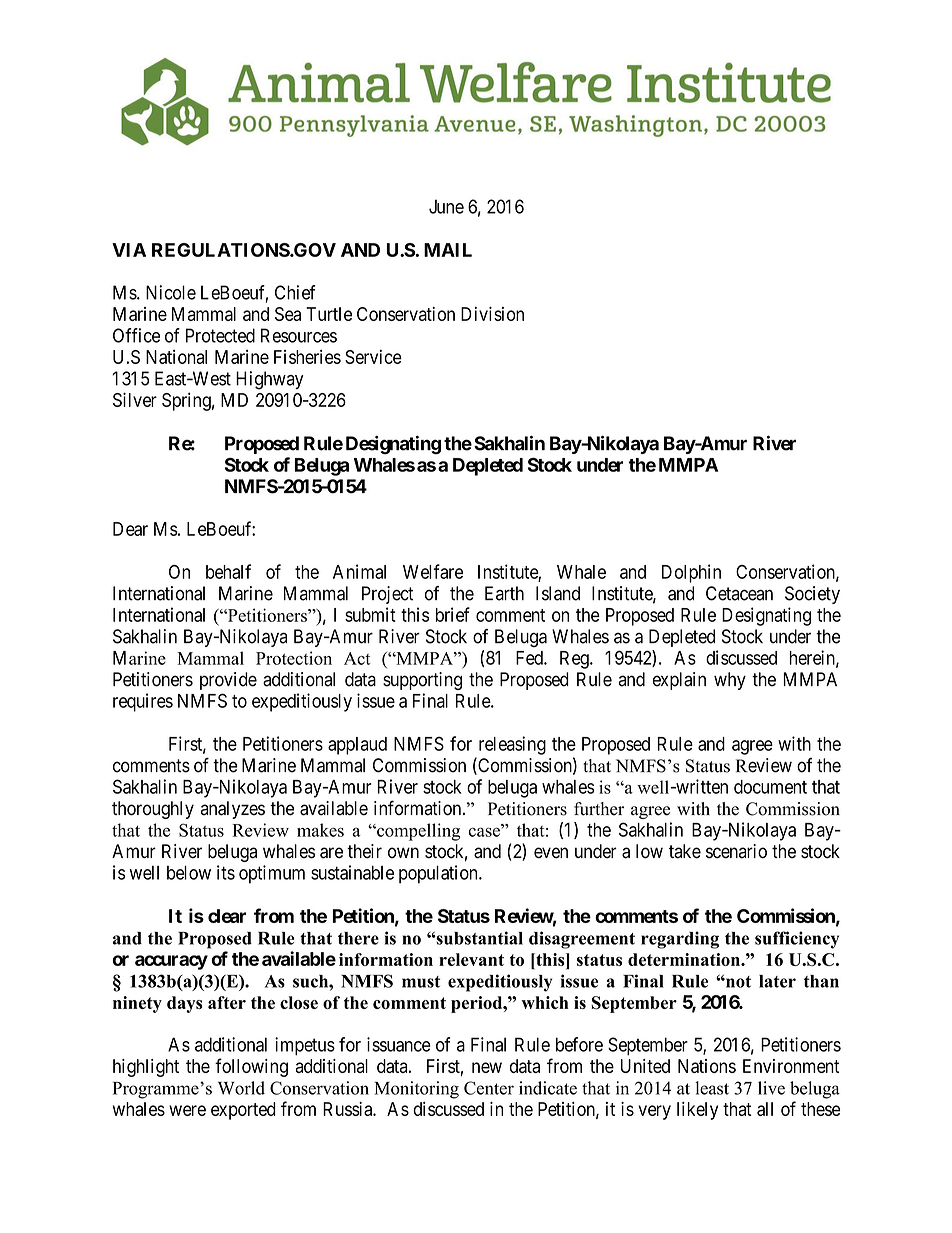 This document has height=1233, width=952. Describe the element at coordinates (241, 1088) in the document. I see `World` at that location.
